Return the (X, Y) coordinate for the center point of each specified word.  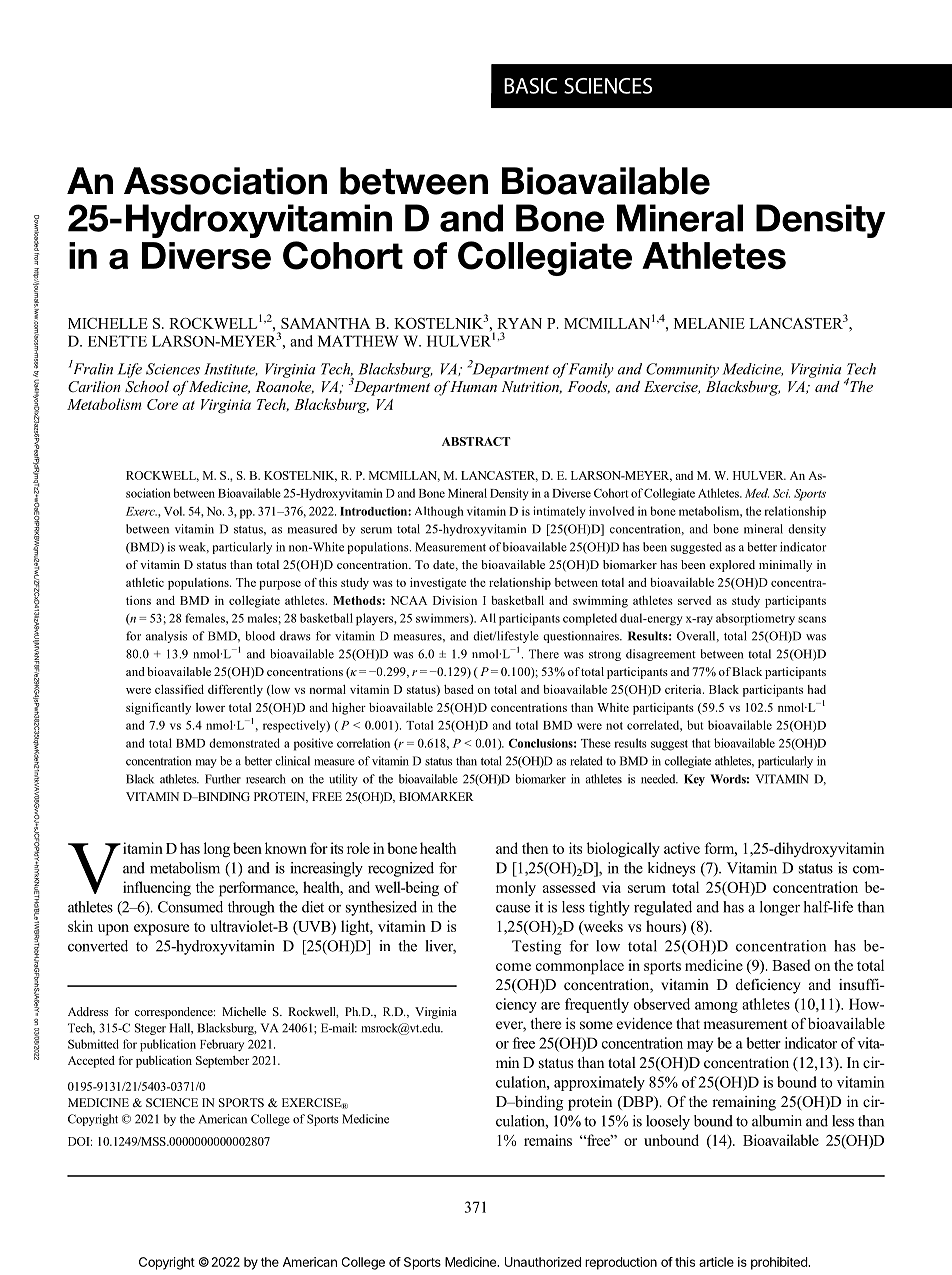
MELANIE (709, 323)
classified (179, 689)
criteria (684, 689)
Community (682, 370)
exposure (161, 930)
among (716, 1007)
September (222, 1062)
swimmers (443, 619)
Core (162, 404)
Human (472, 386)
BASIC (530, 86)
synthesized (381, 908)
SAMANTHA (326, 323)
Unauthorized (543, 1262)
